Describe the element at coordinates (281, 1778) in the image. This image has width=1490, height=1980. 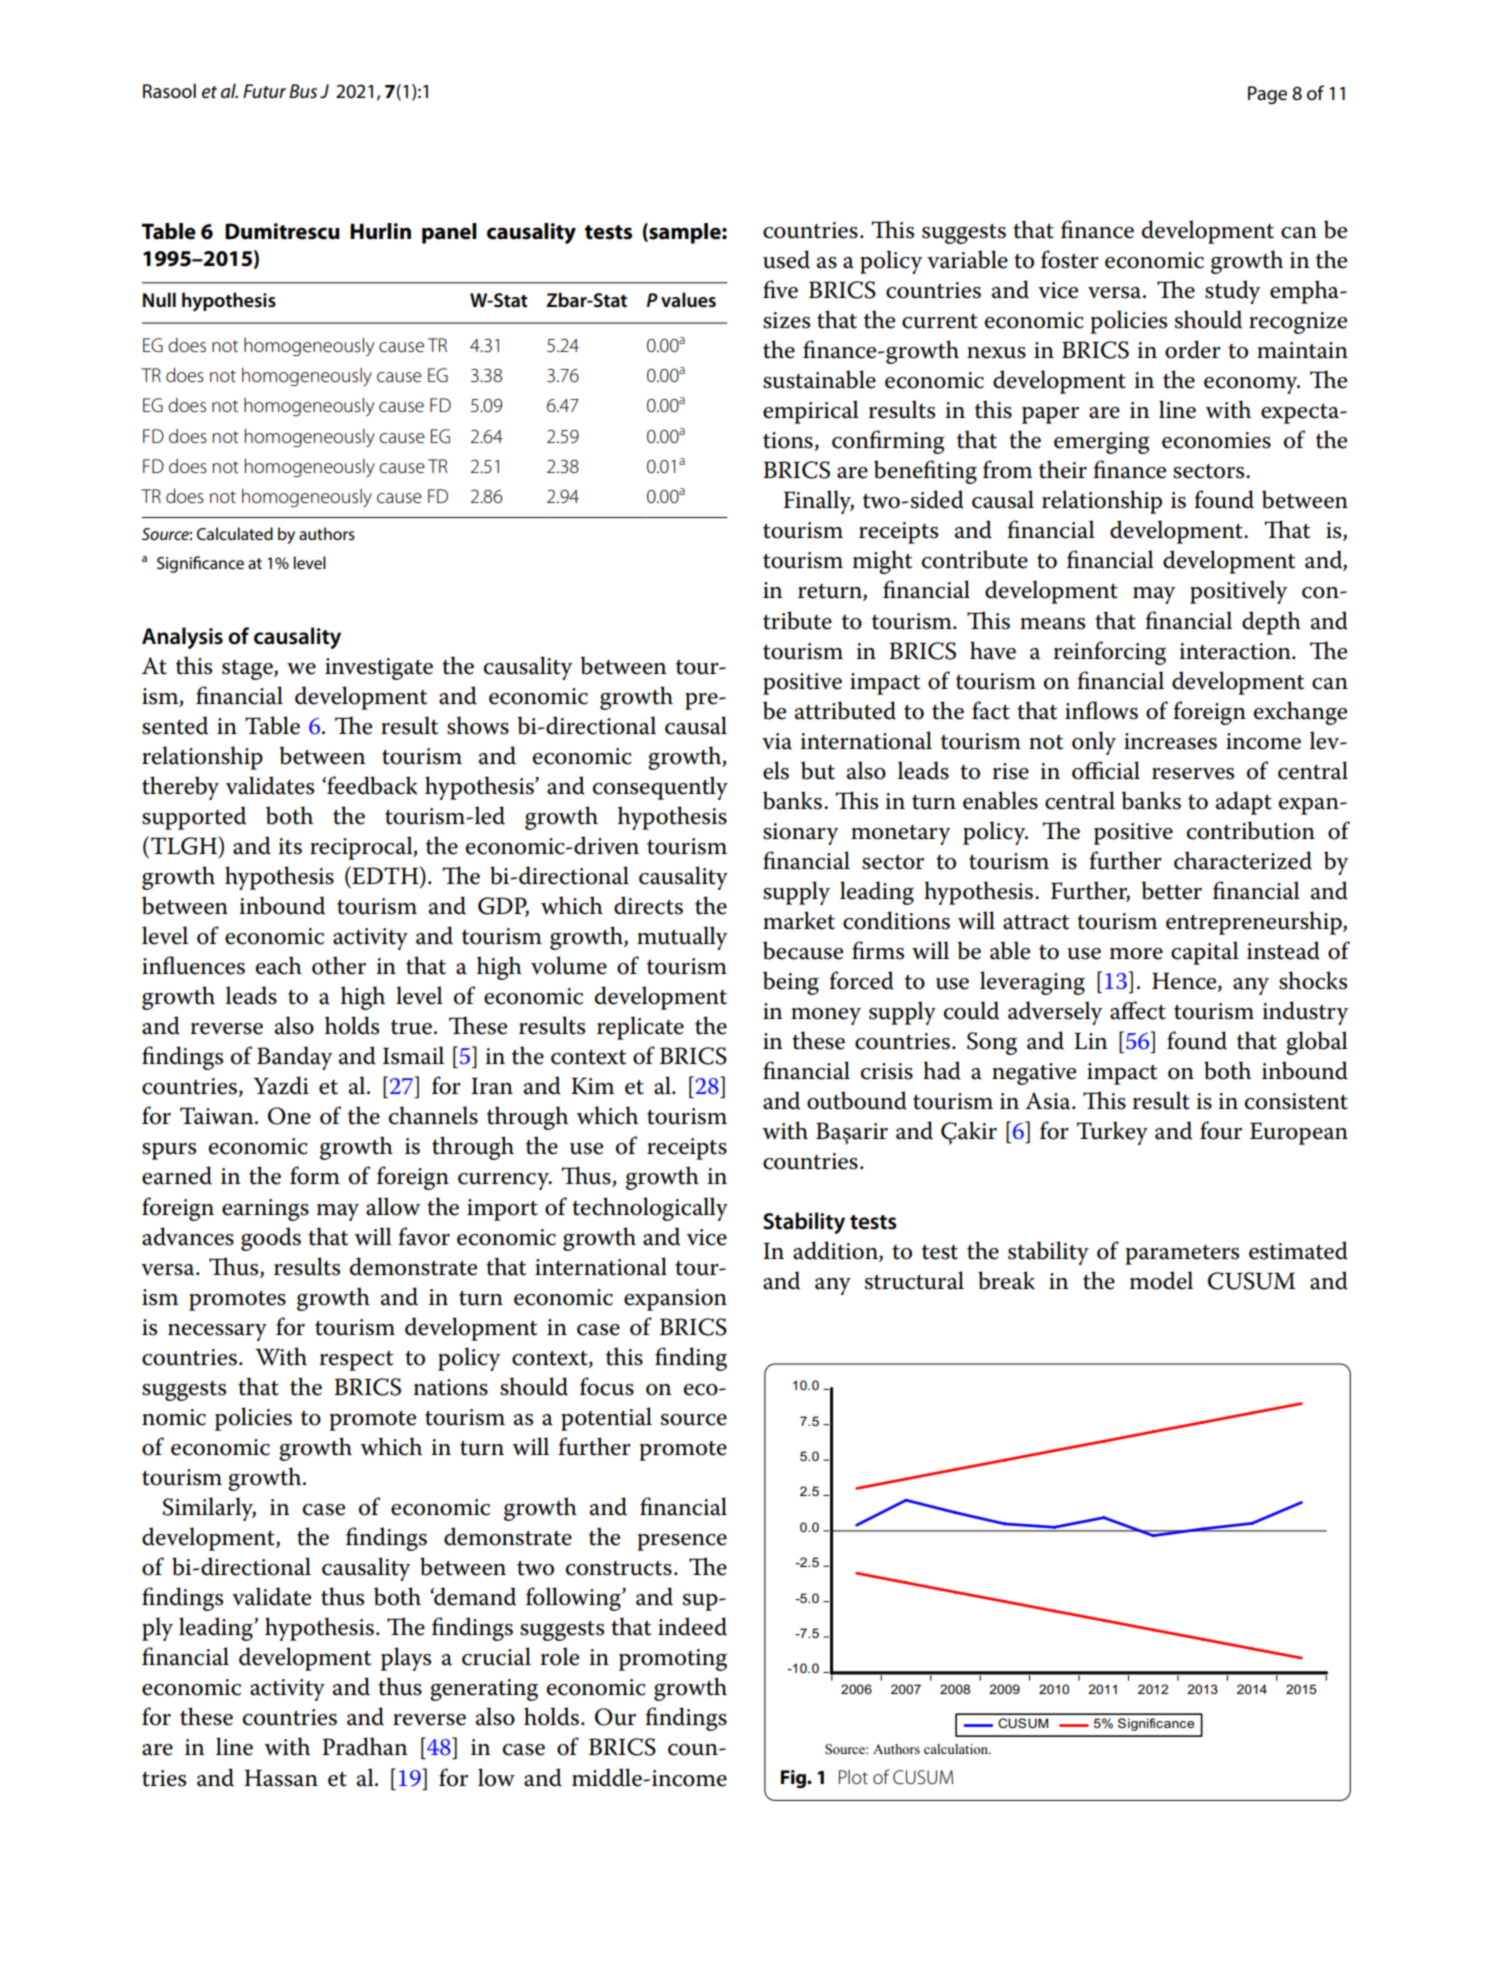
I see `Hassan` at that location.
